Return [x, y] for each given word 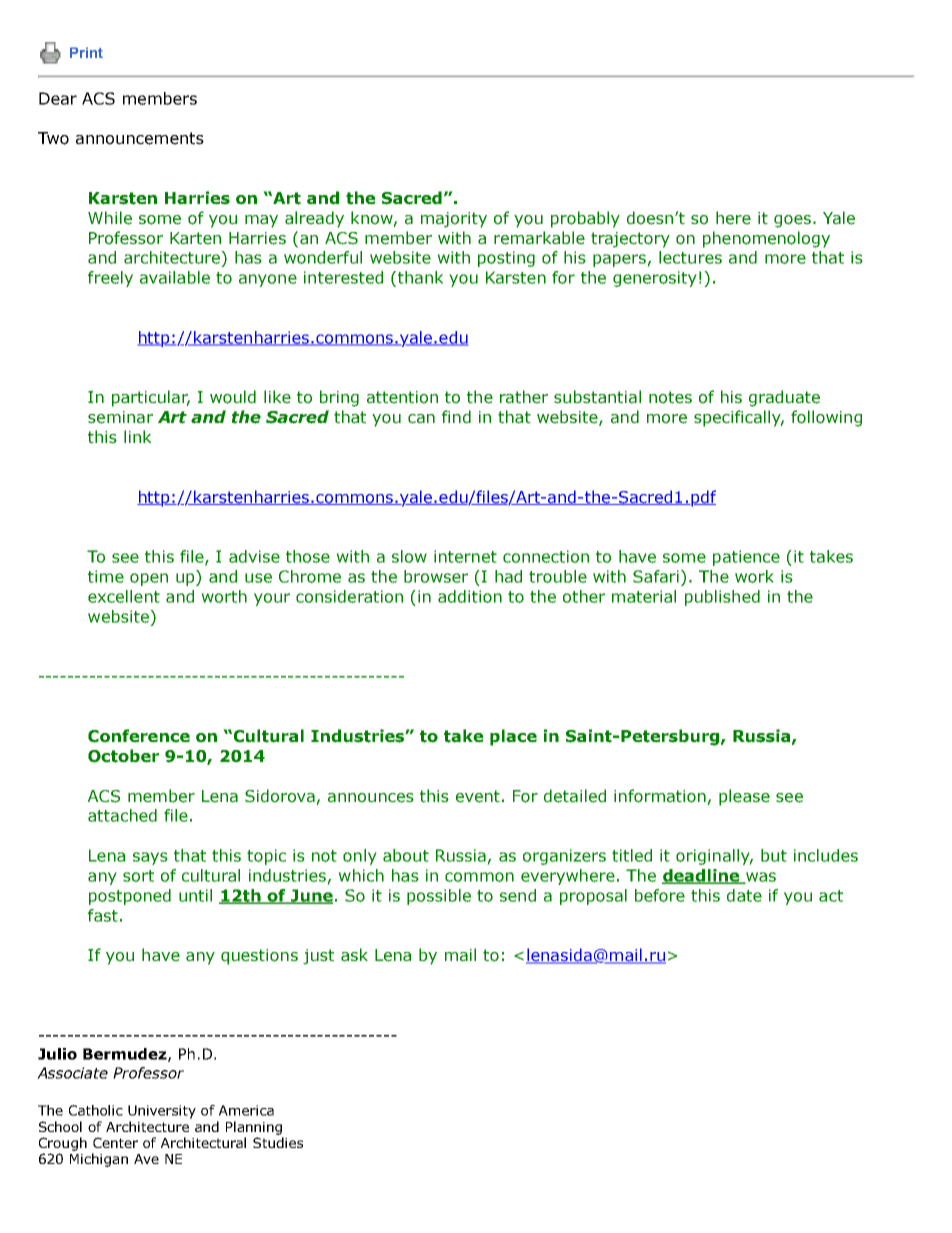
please [744, 797]
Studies [278, 1142]
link [137, 436]
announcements [140, 138]
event [478, 796]
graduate [784, 398]
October [123, 756]
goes [792, 221]
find [456, 417]
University [162, 1112]
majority [454, 220]
